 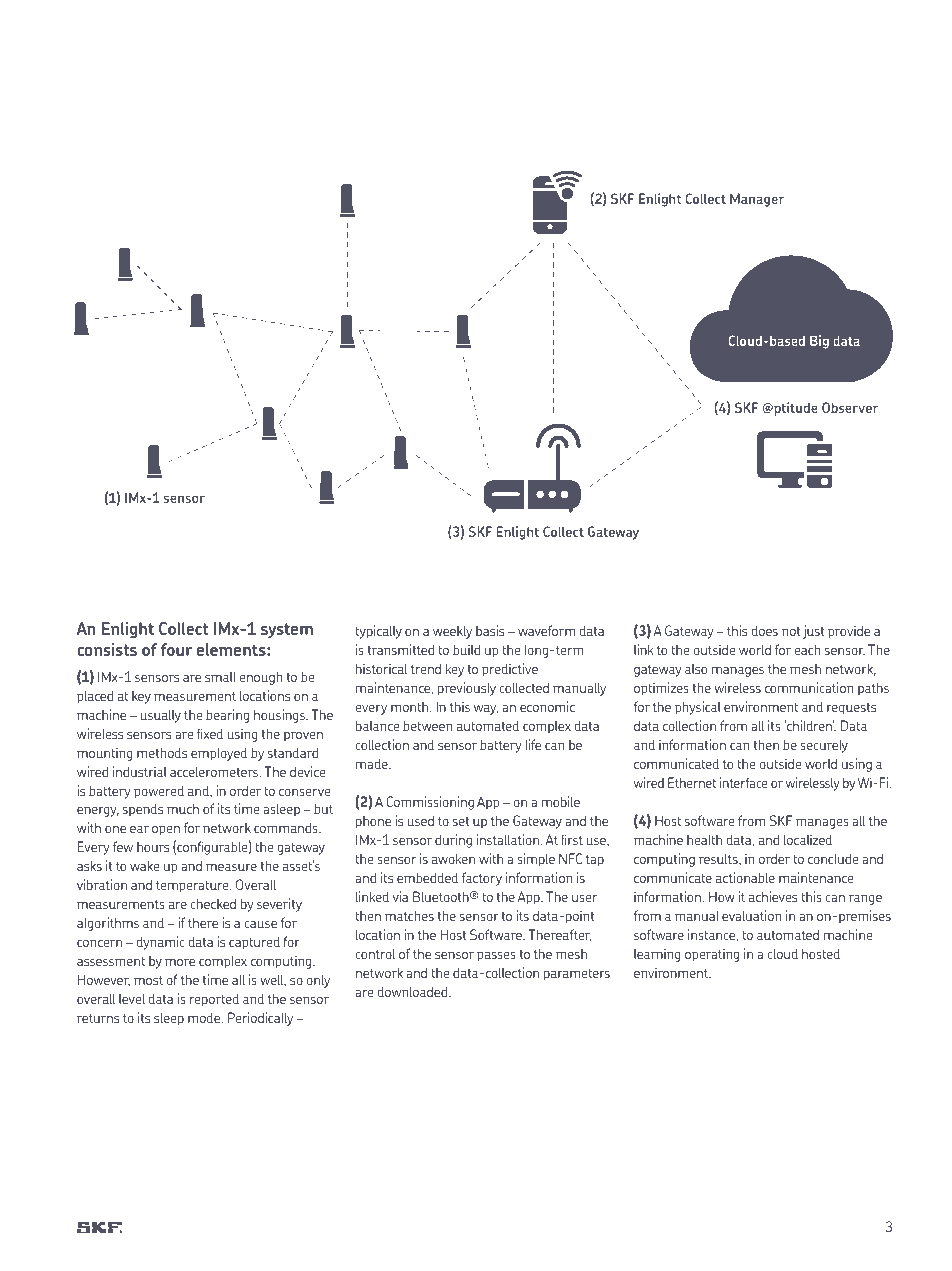 What do you see at coordinates (490, 630) in the screenshot?
I see `basis` at bounding box center [490, 630].
